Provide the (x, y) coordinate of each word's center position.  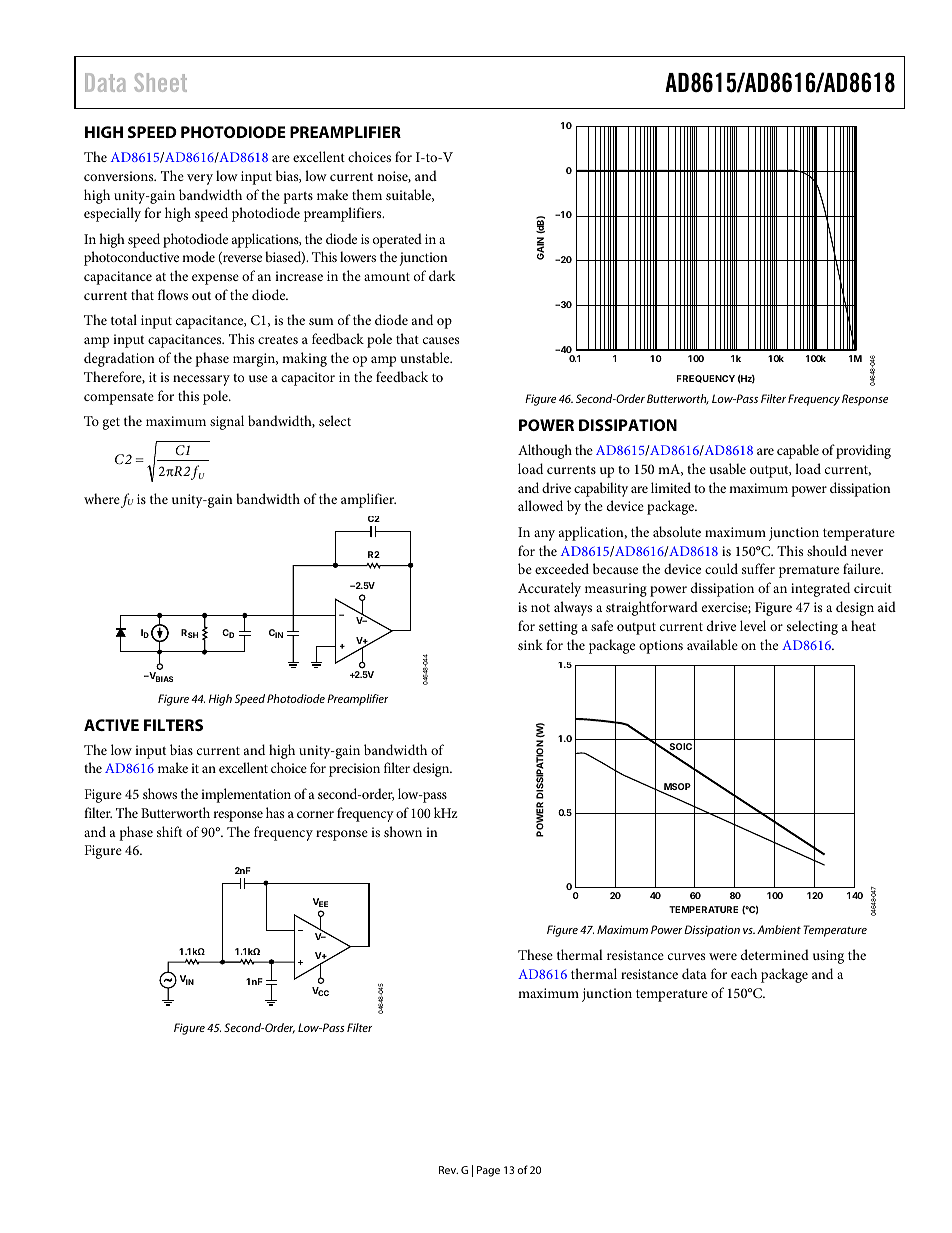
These (535, 954)
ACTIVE (111, 725)
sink (530, 644)
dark (442, 275)
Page (488, 1171)
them (367, 194)
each (744, 973)
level (753, 625)
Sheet (160, 82)
